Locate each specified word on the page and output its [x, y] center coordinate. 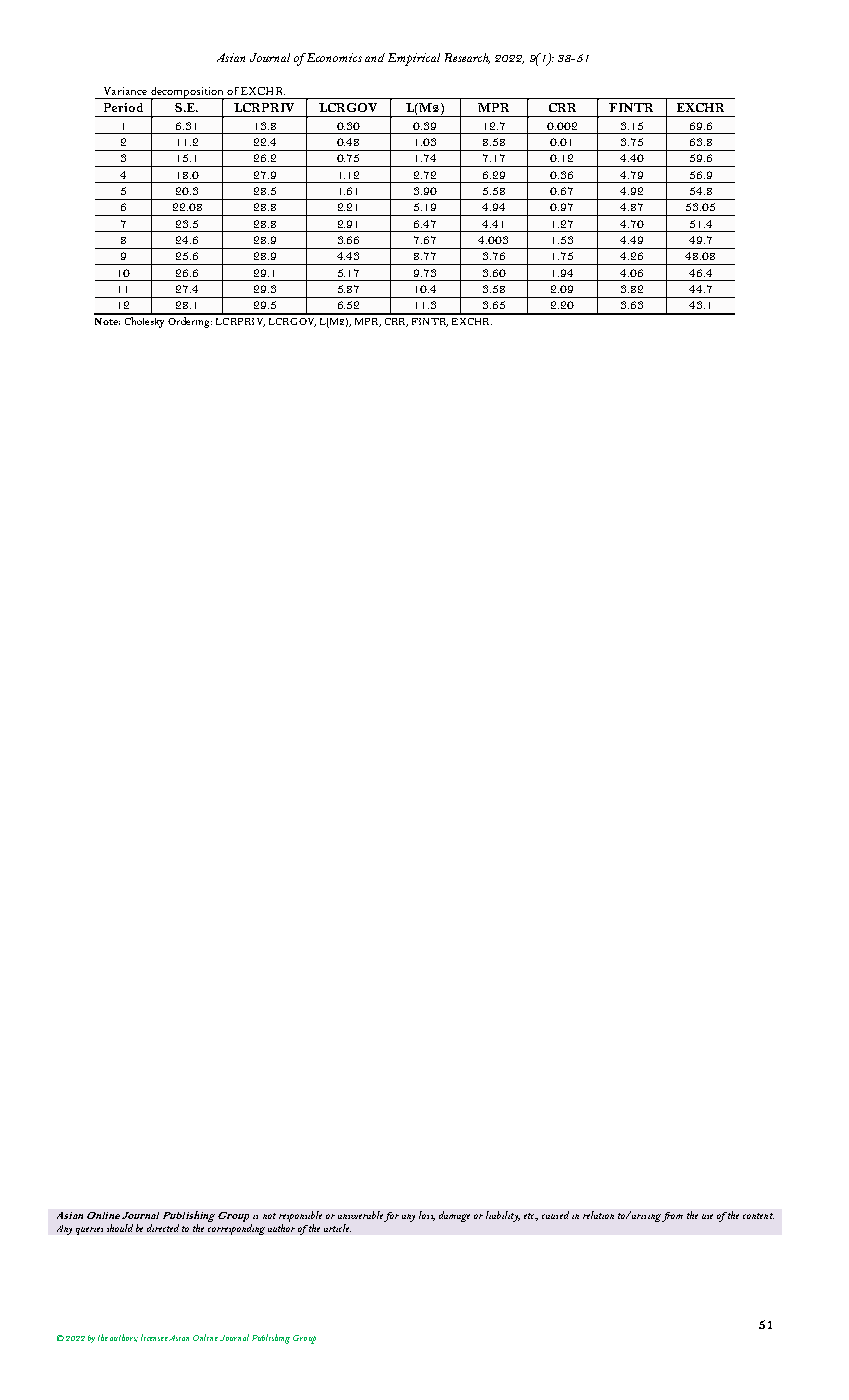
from [672, 1217]
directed [163, 1228]
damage [454, 1216]
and [375, 57]
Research [467, 58]
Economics [333, 57]
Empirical [414, 59]
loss [427, 1216]
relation [598, 1215]
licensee [154, 1337]
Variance [125, 91]
